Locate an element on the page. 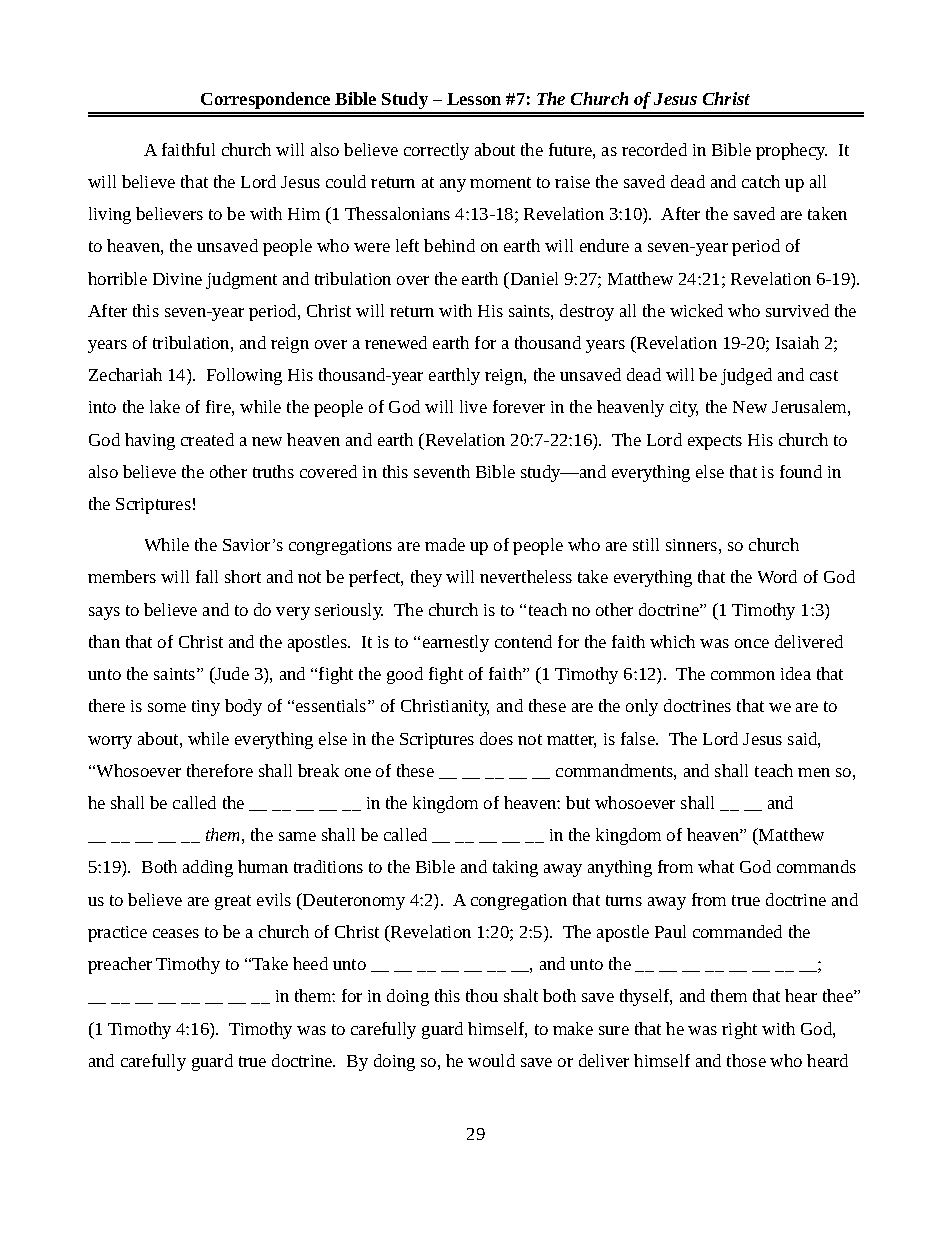  preacher is located at coordinates (120, 965).
